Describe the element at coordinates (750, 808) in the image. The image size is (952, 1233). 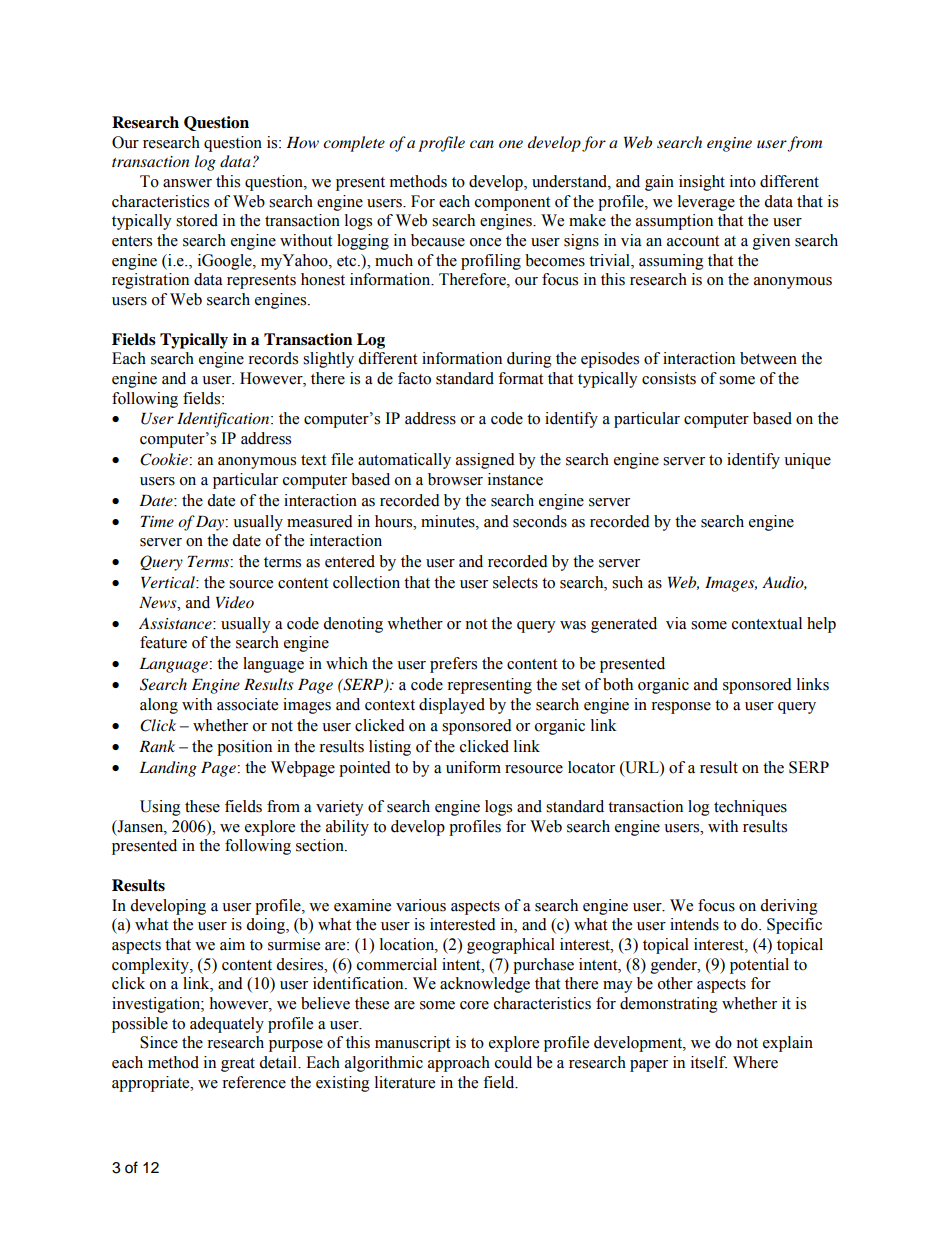
I see `techniques` at that location.
